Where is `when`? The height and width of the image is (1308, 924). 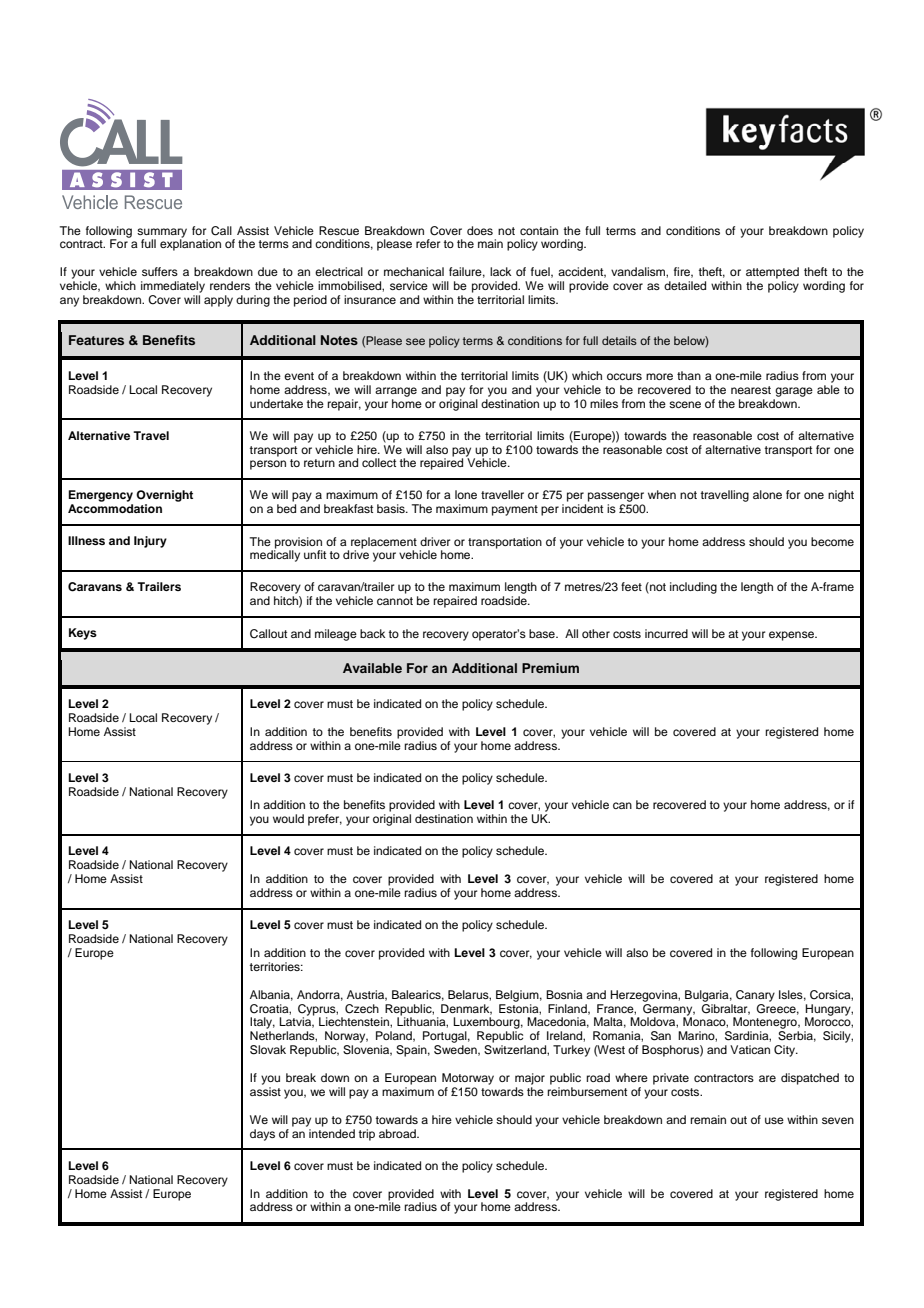 when is located at coordinates (662, 494).
